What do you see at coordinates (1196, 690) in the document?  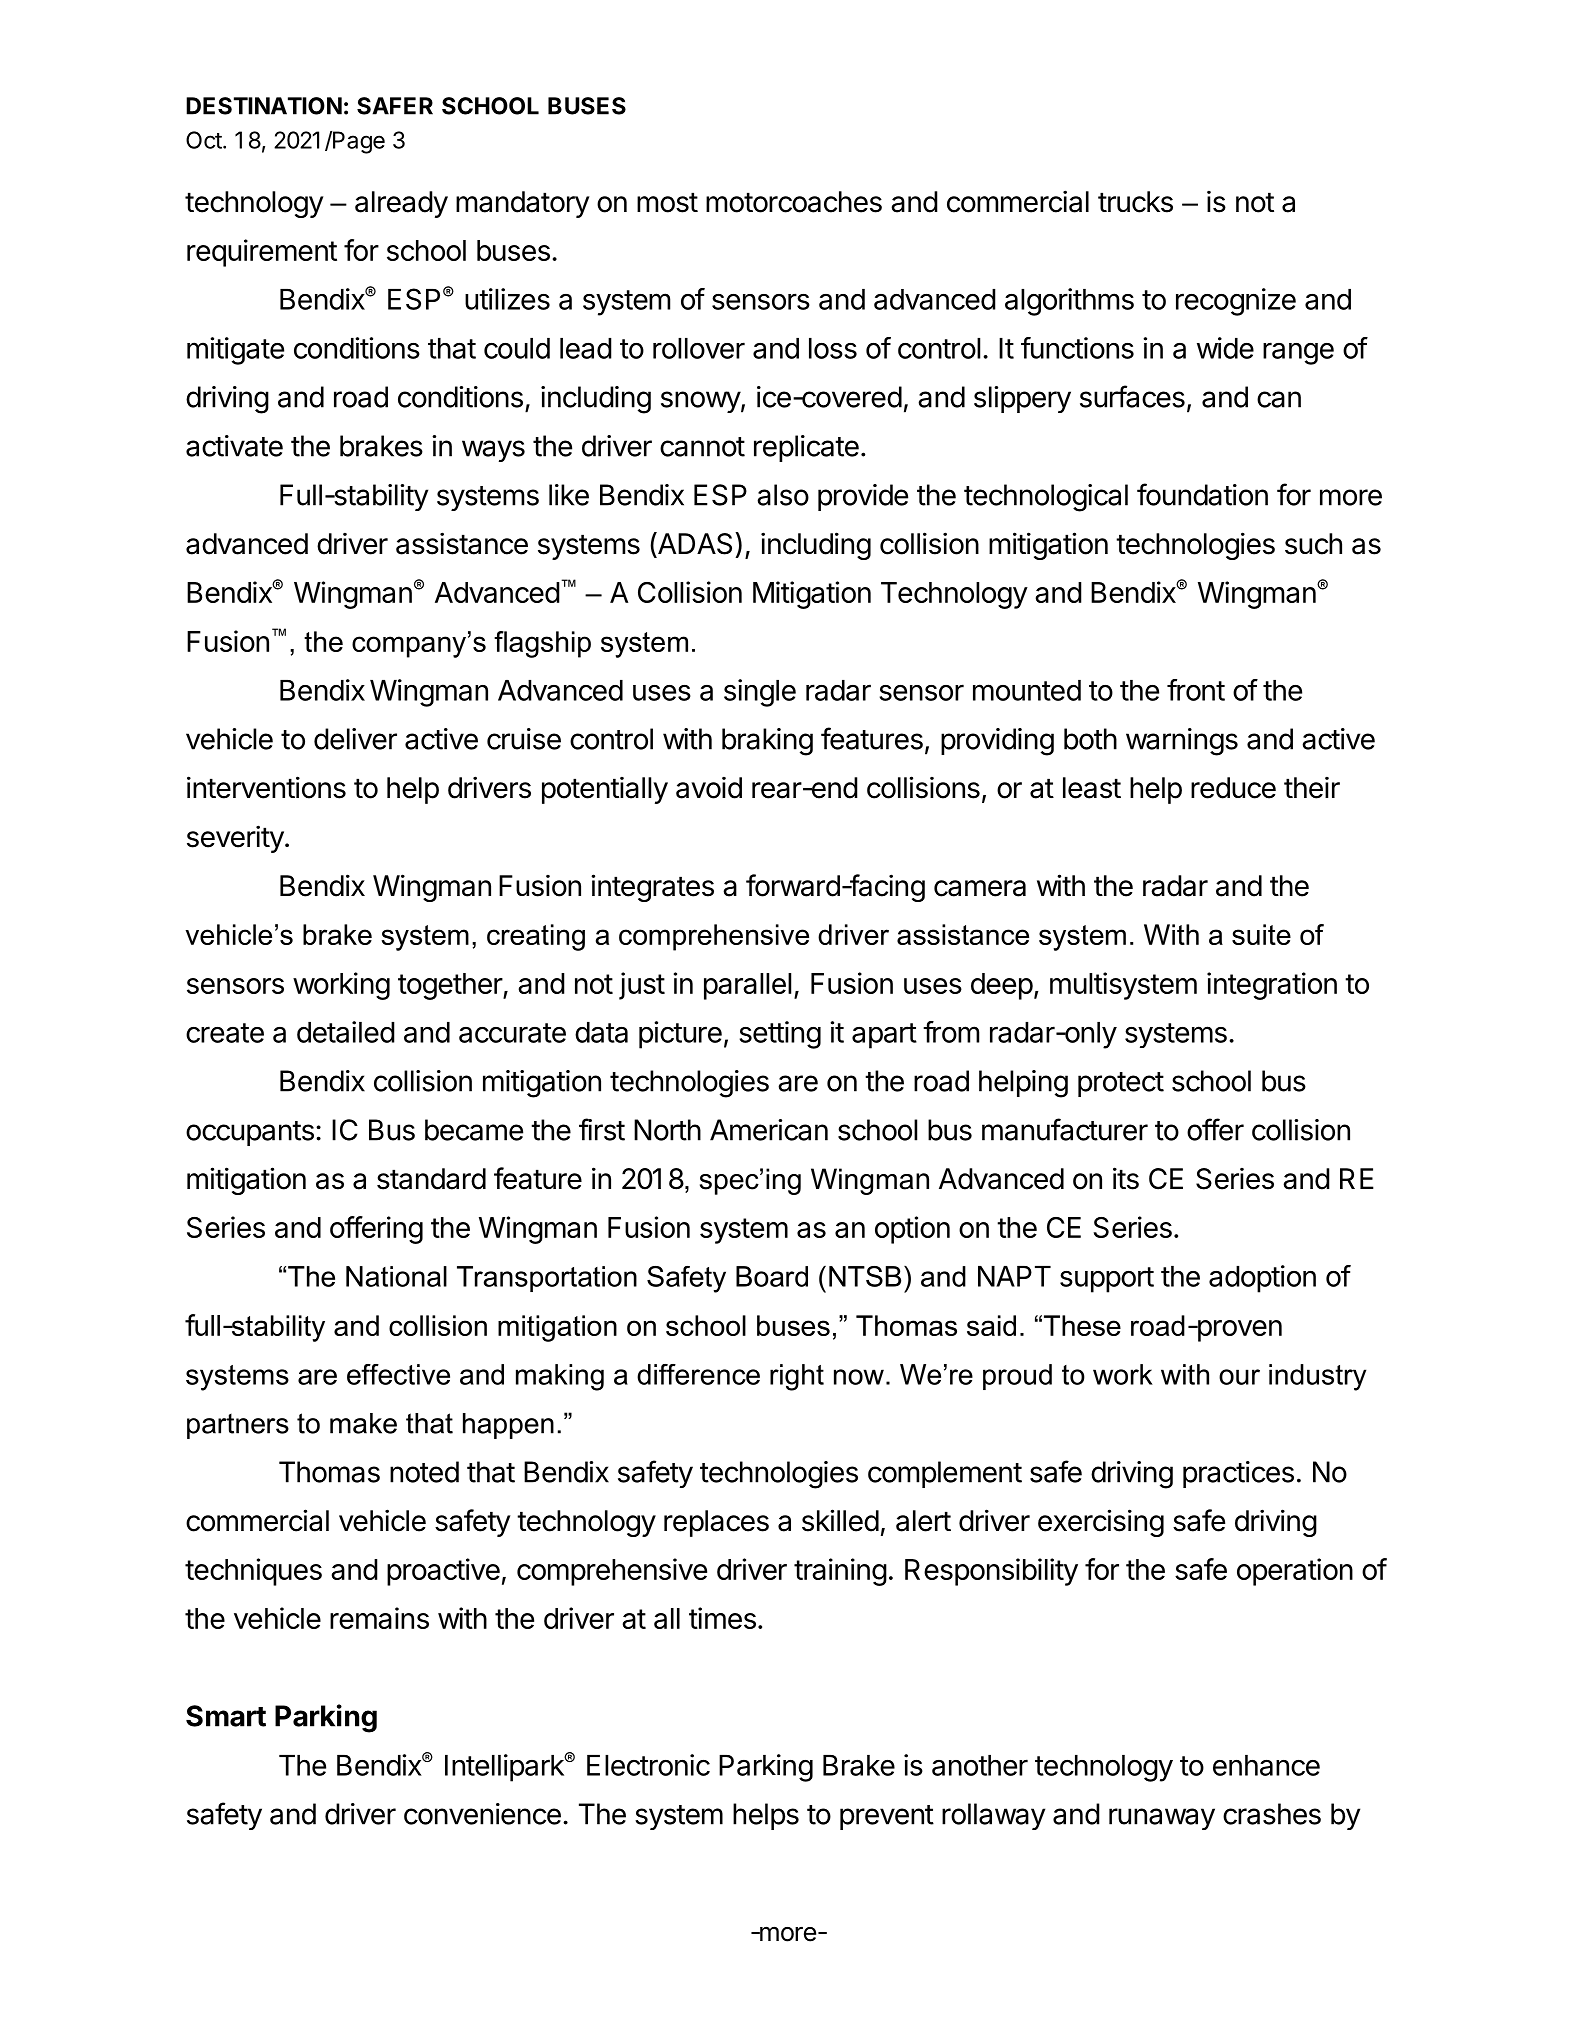 I see `front` at bounding box center [1196, 690].
